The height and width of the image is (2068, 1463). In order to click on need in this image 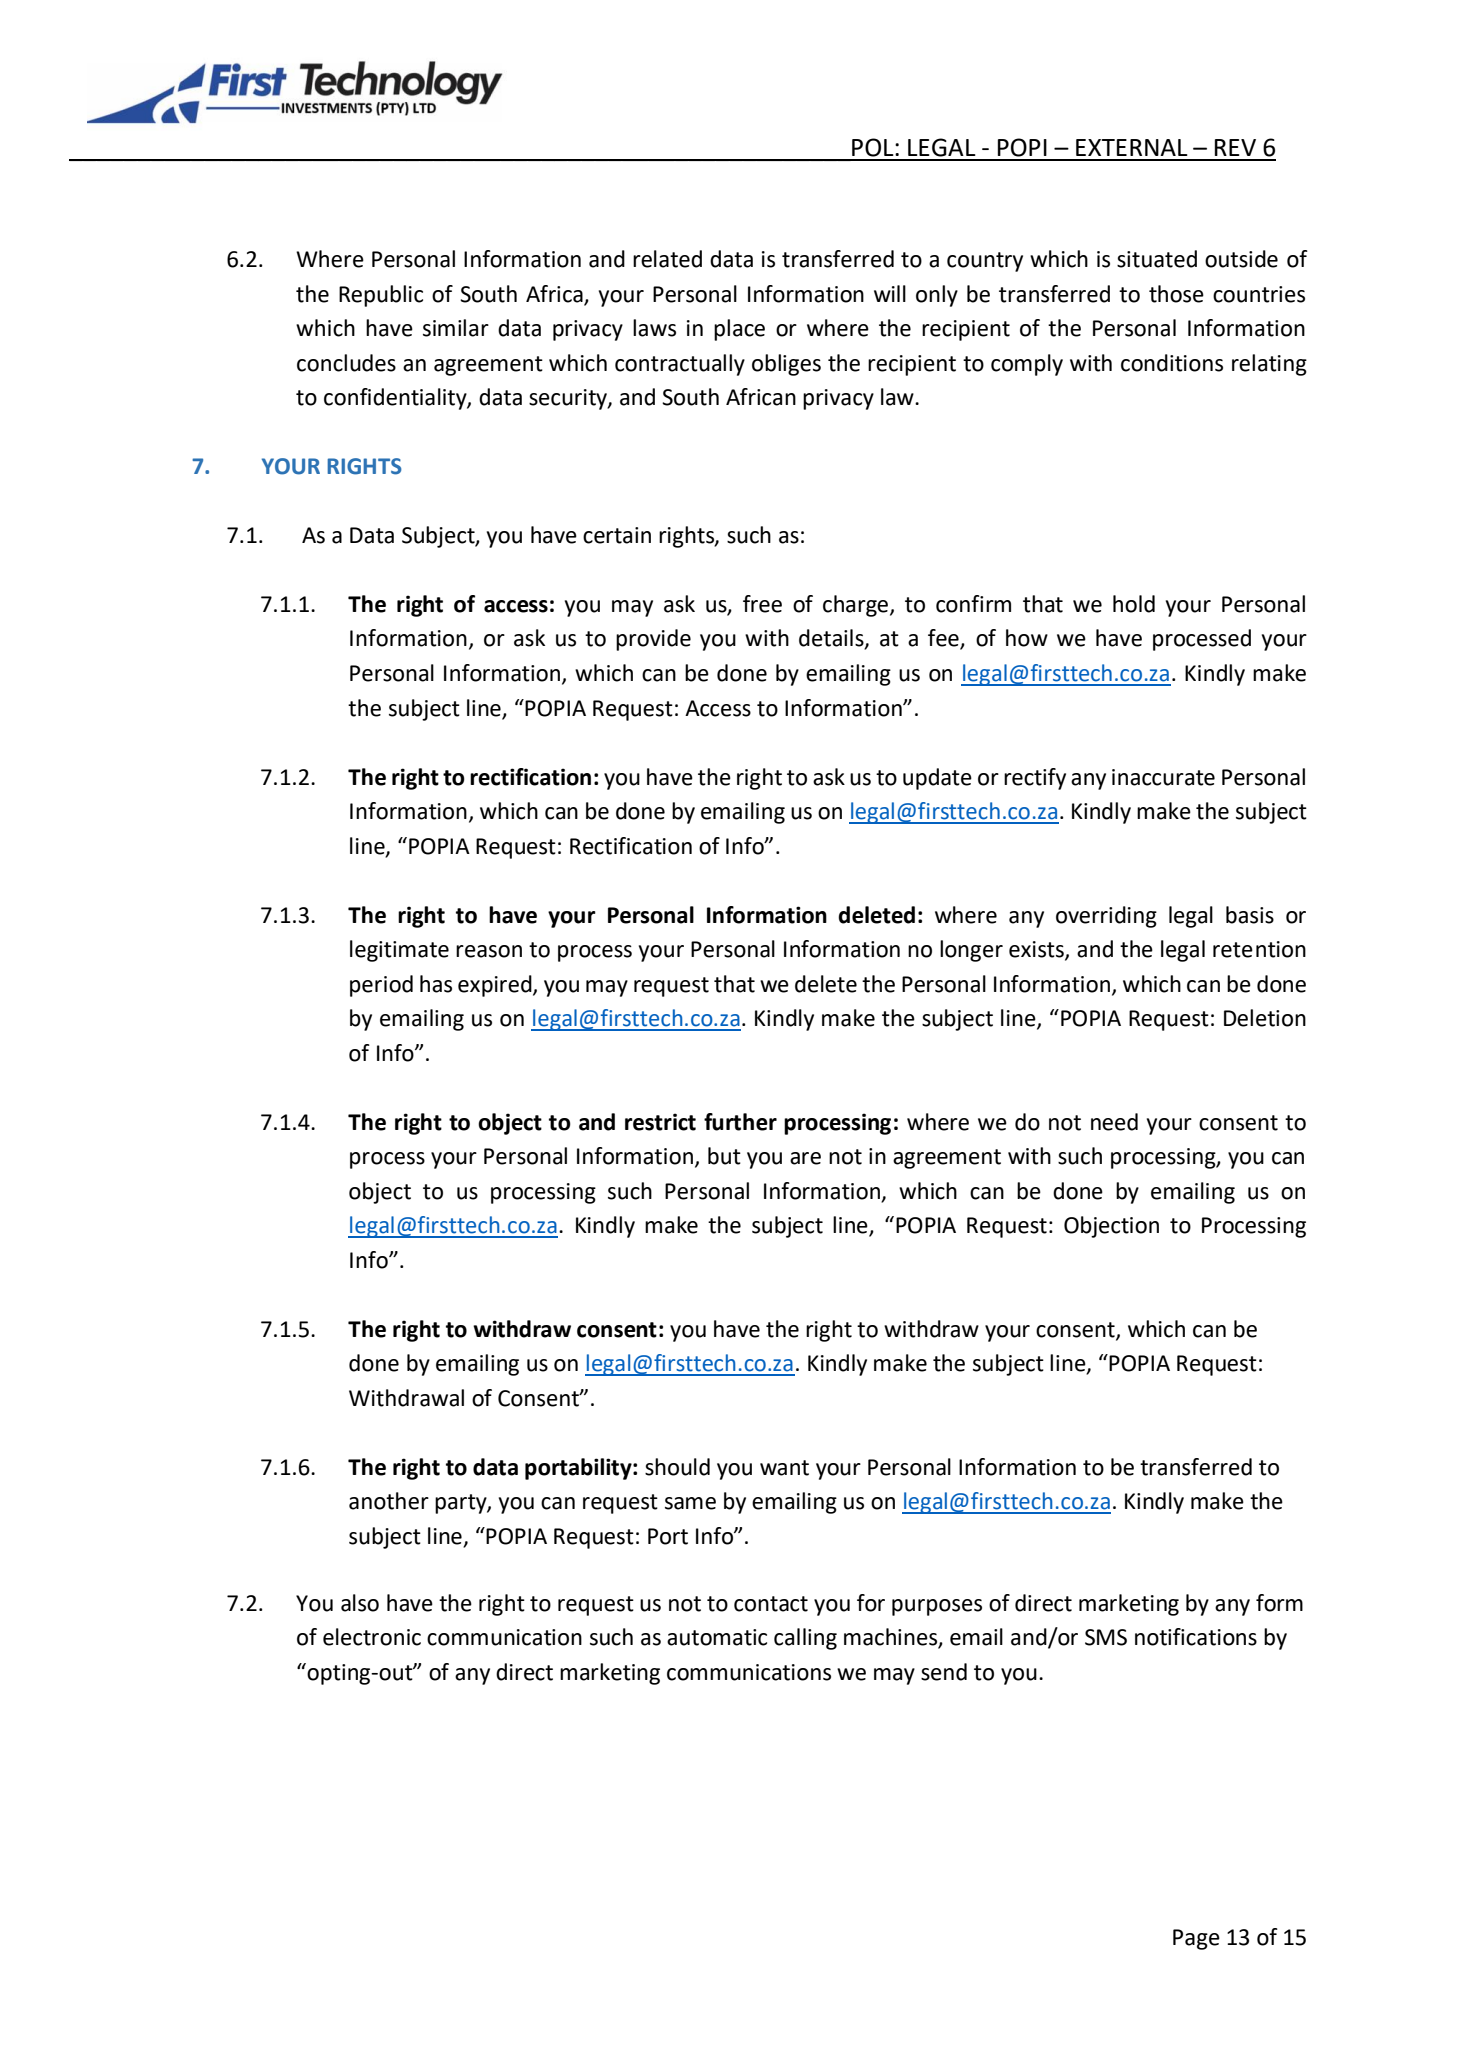, I will do `click(1114, 1122)`.
